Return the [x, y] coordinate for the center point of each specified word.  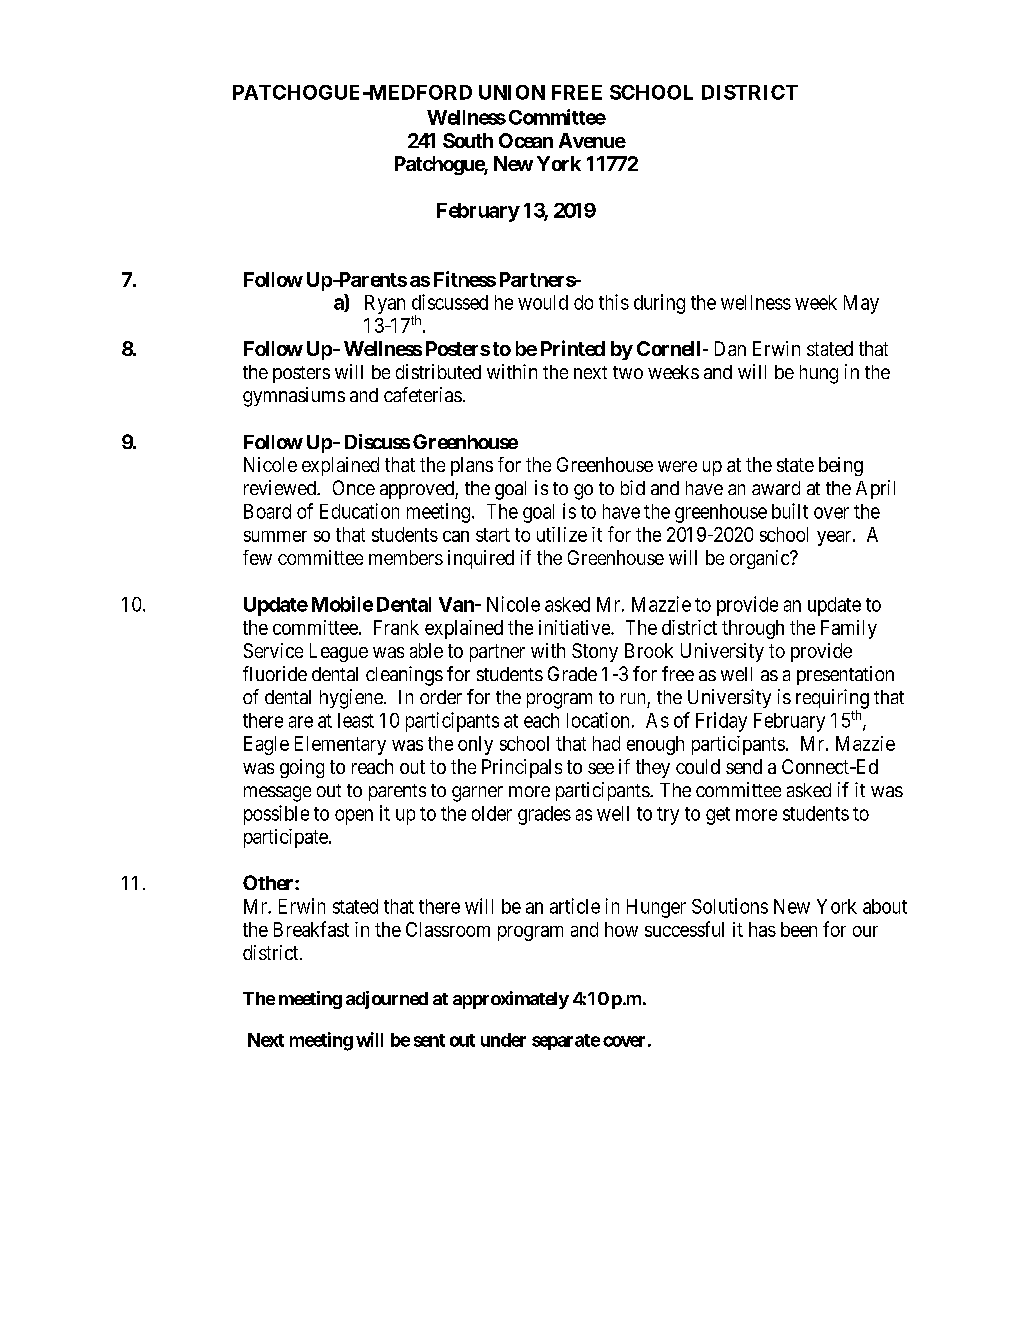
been [799, 929]
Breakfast [311, 929]
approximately [511, 1000]
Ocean [526, 140]
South [468, 140]
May [861, 304]
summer [275, 536]
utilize [562, 534]
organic [760, 559]
